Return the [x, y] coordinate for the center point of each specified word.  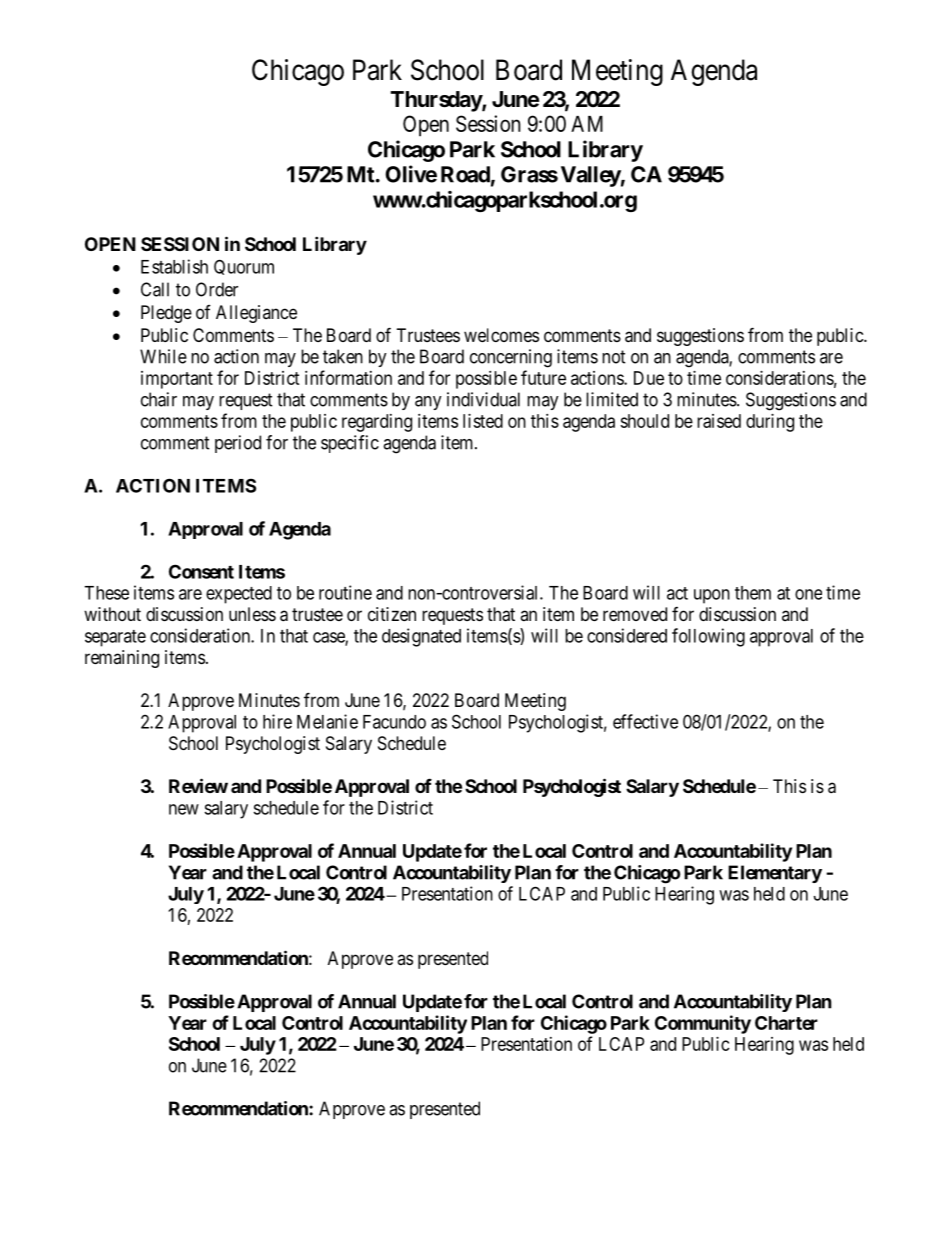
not [614, 357]
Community [703, 1024]
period [238, 444]
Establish [174, 266]
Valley [591, 176]
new [184, 809]
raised [719, 421]
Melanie [327, 721]
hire [277, 721]
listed [483, 421]
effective [645, 721]
